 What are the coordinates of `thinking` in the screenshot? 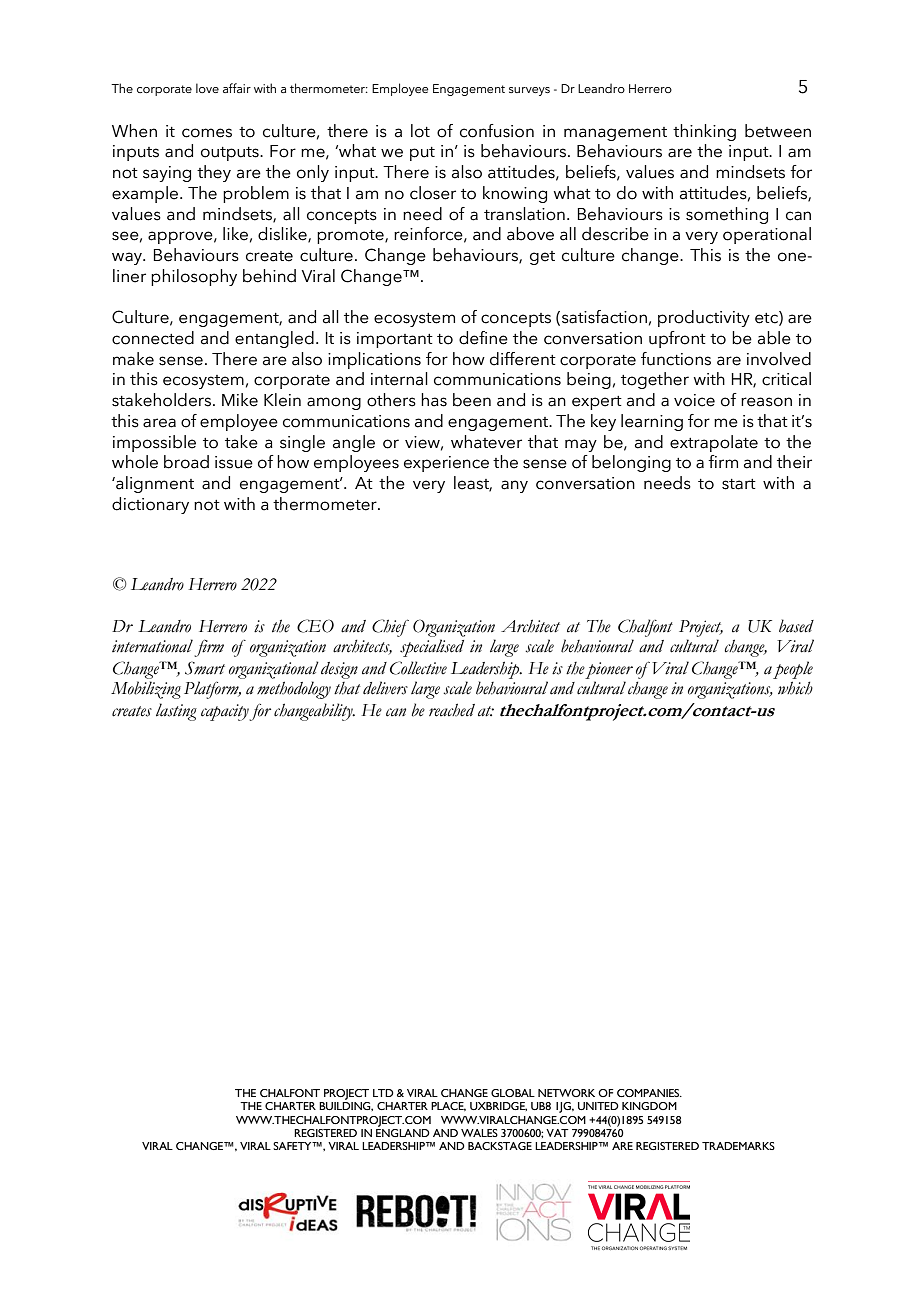 It's located at (704, 132).
